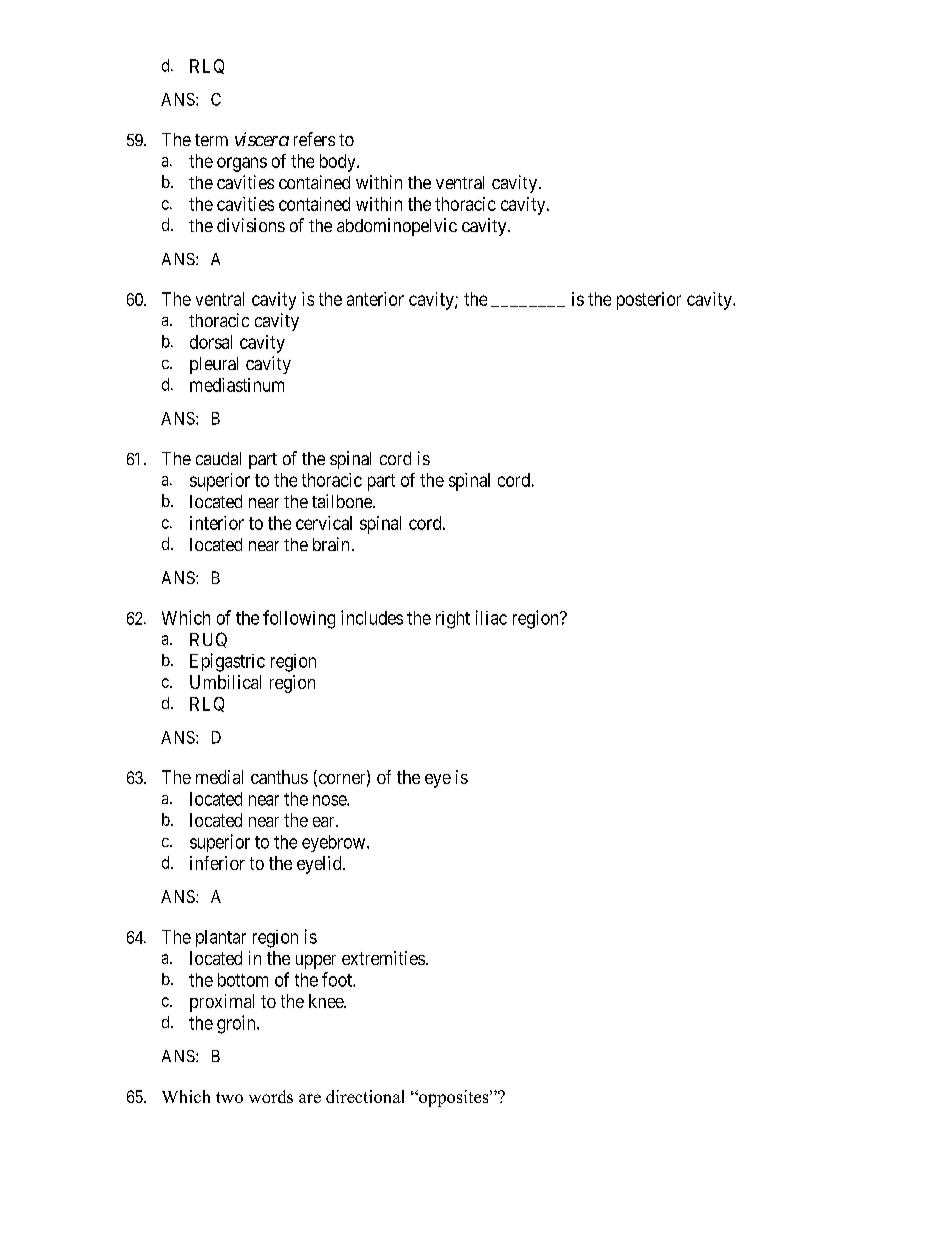  What do you see at coordinates (242, 164) in the screenshot?
I see `organs` at bounding box center [242, 164].
